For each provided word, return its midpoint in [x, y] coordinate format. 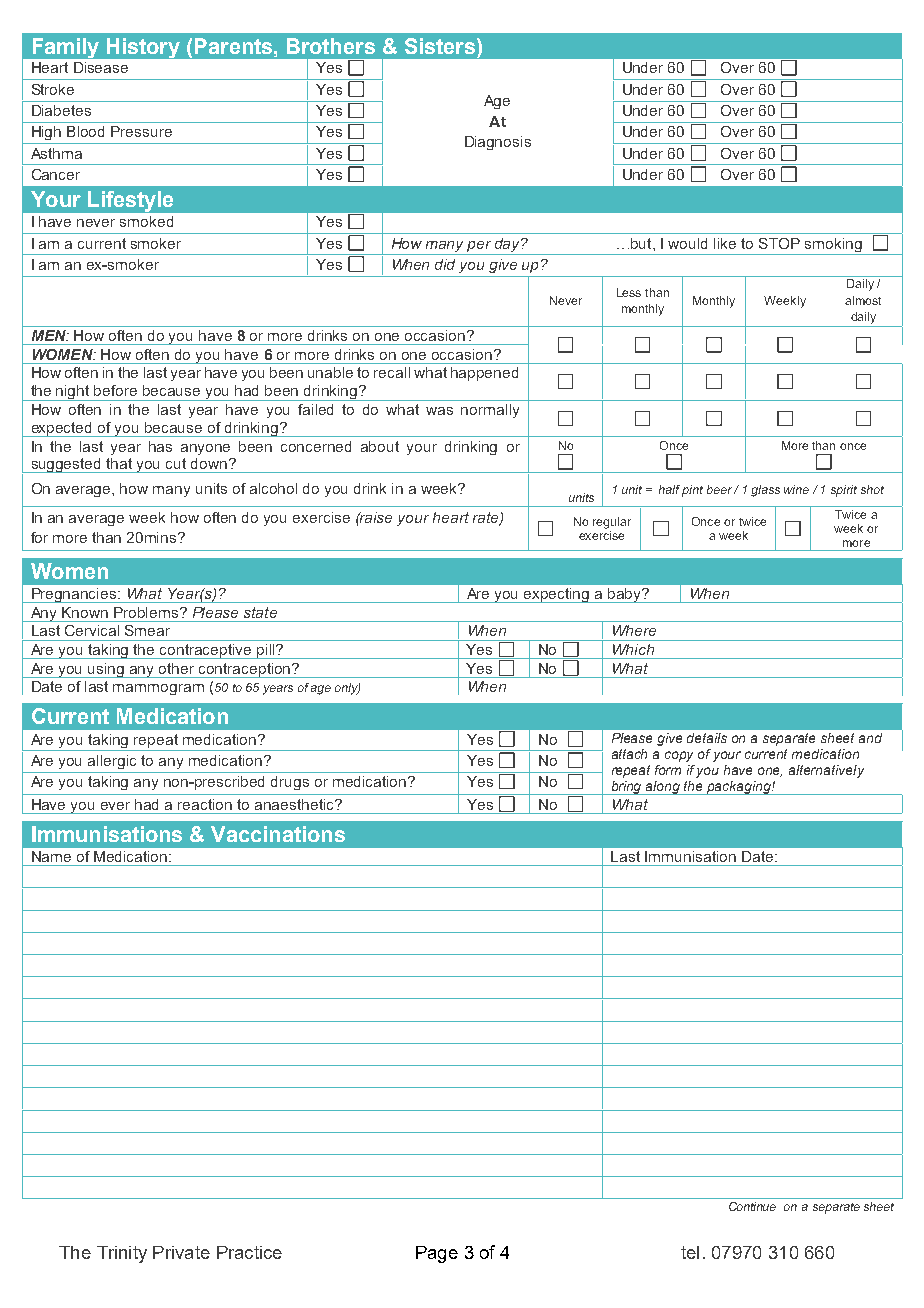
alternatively [826, 771]
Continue [752, 1206]
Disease [101, 67]
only [347, 689]
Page [437, 1254]
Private [181, 1252]
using [107, 670]
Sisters [441, 46]
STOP [779, 243]
